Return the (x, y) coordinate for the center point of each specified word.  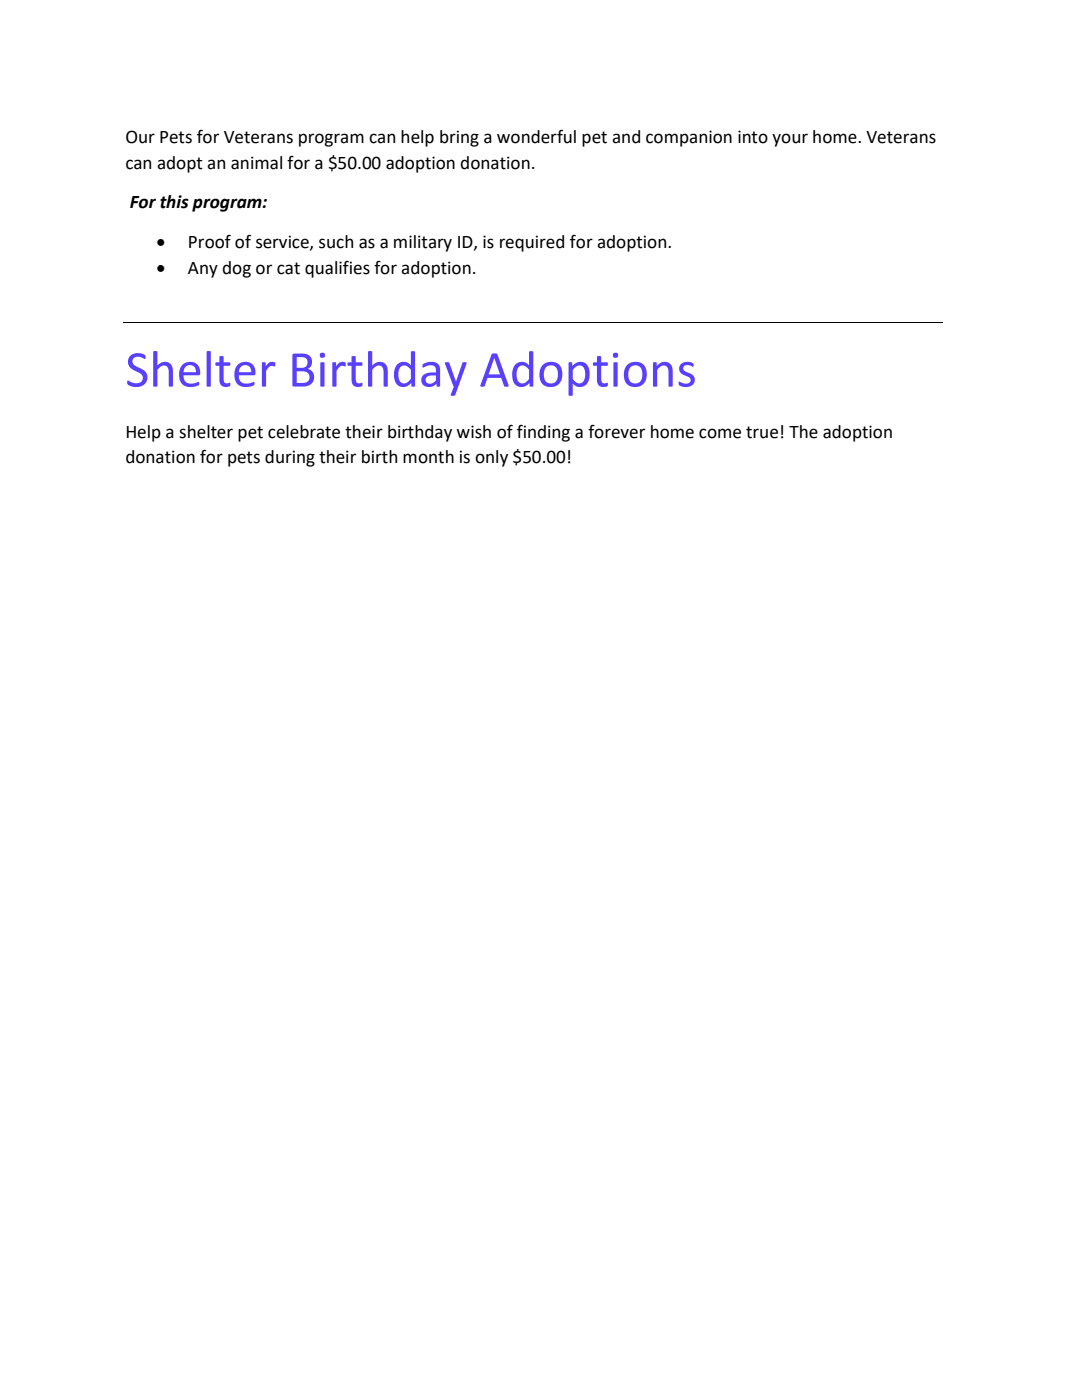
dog (236, 269)
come (720, 433)
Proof (210, 242)
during (290, 458)
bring (459, 138)
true (762, 432)
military (423, 243)
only (491, 458)
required (532, 243)
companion (689, 138)
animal (256, 163)
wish (473, 432)
